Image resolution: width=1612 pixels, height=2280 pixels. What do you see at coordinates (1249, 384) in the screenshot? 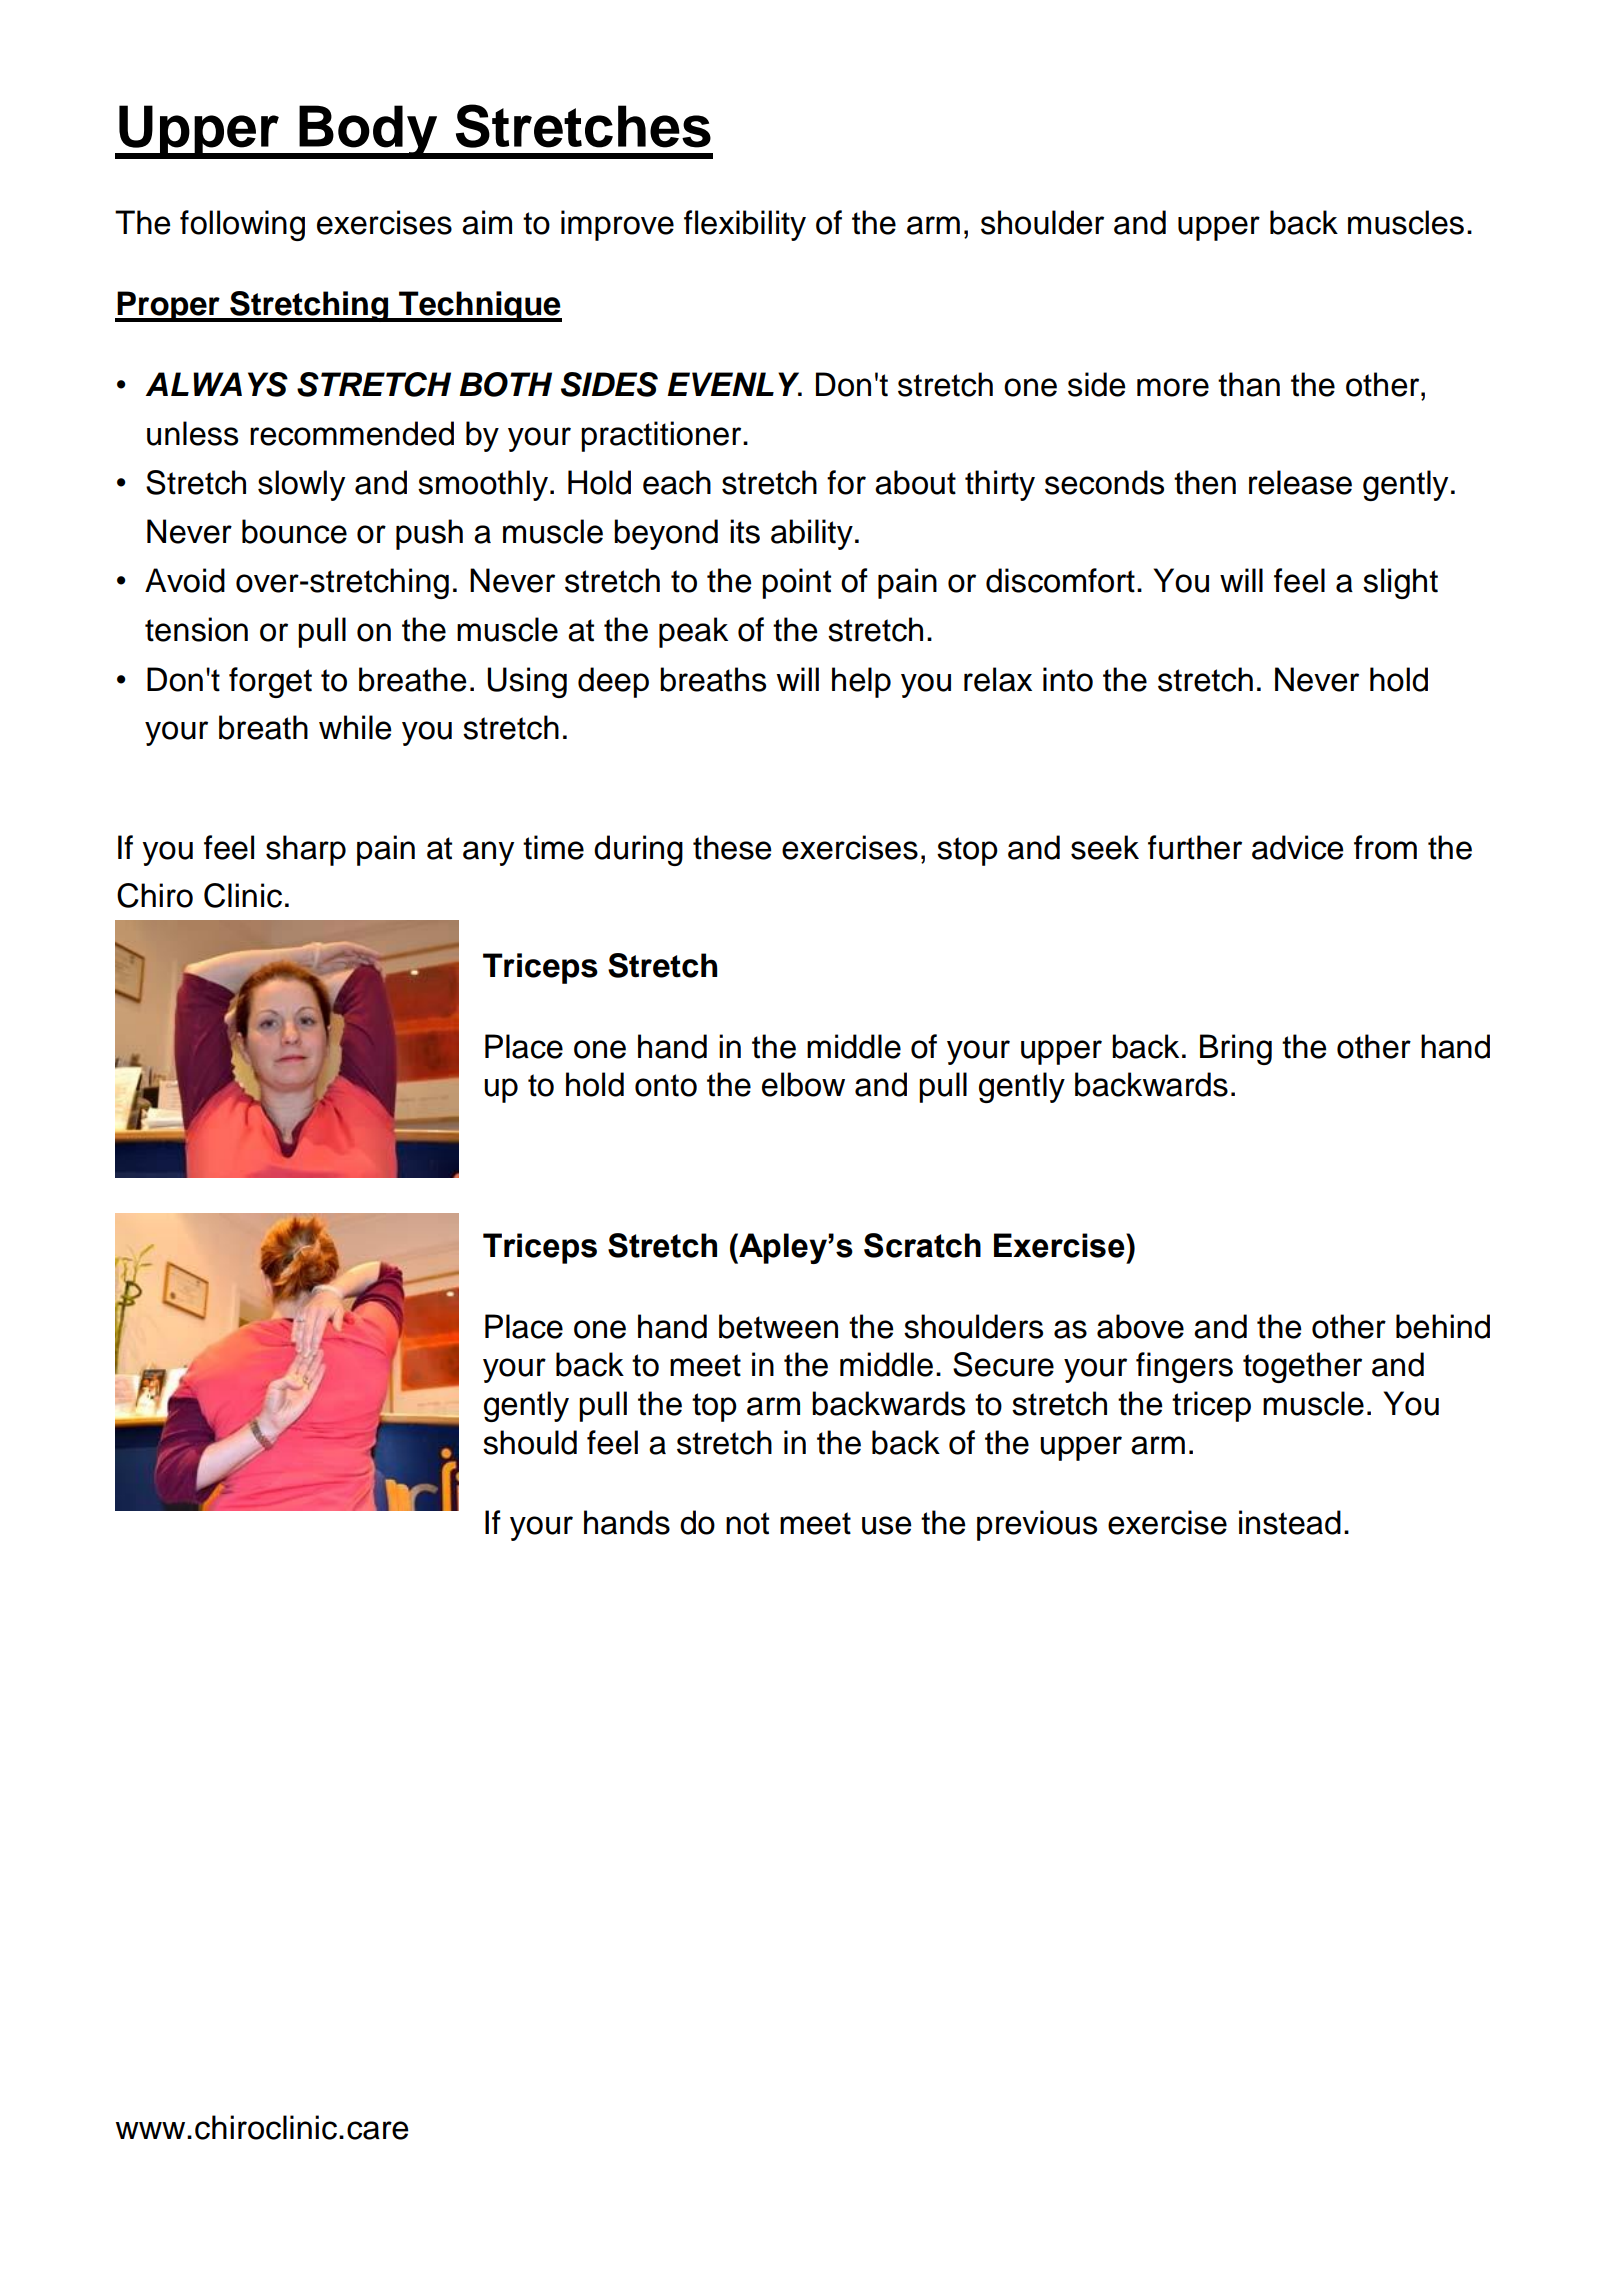
I see `than` at bounding box center [1249, 384].
